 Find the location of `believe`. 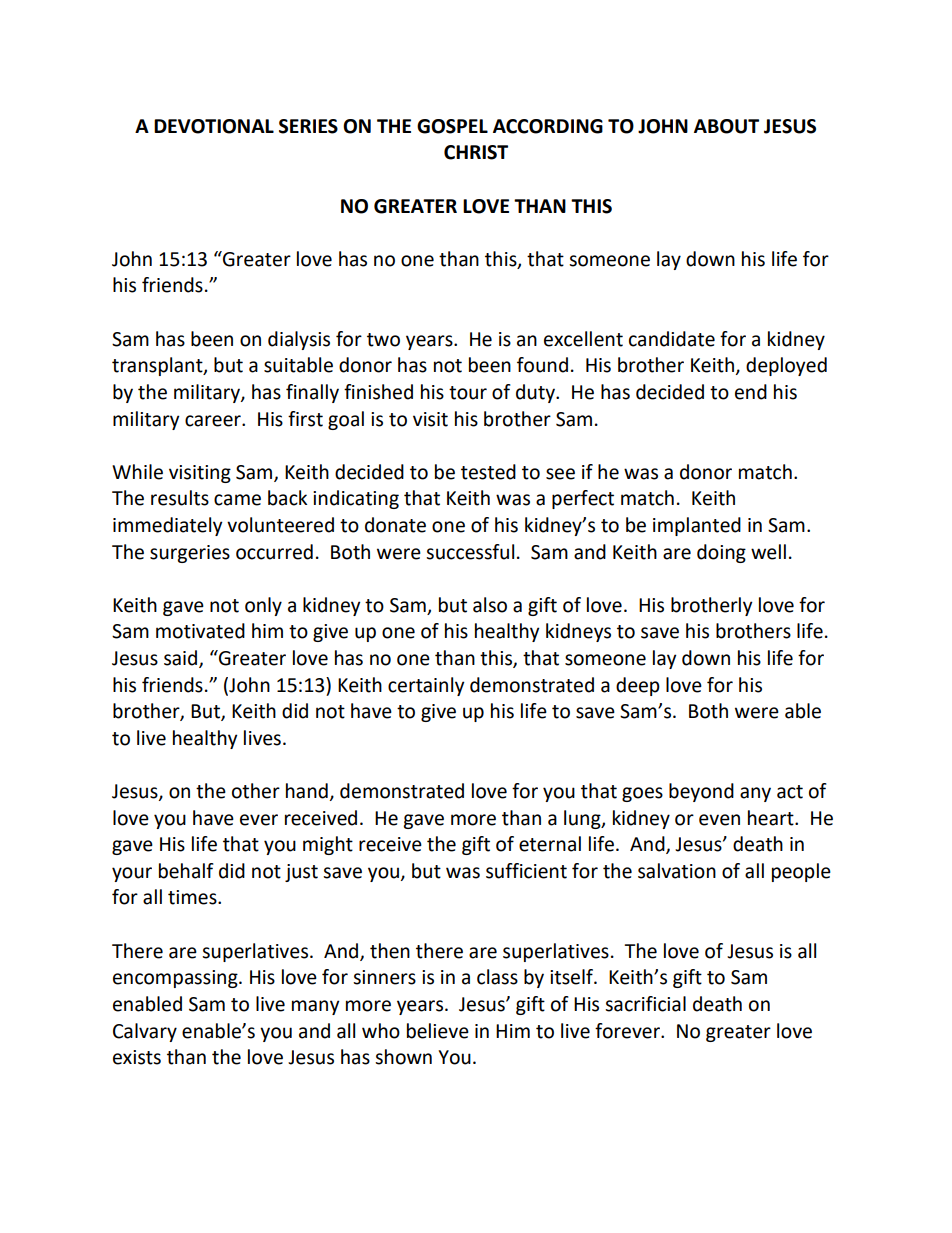

believe is located at coordinates (438, 1031).
